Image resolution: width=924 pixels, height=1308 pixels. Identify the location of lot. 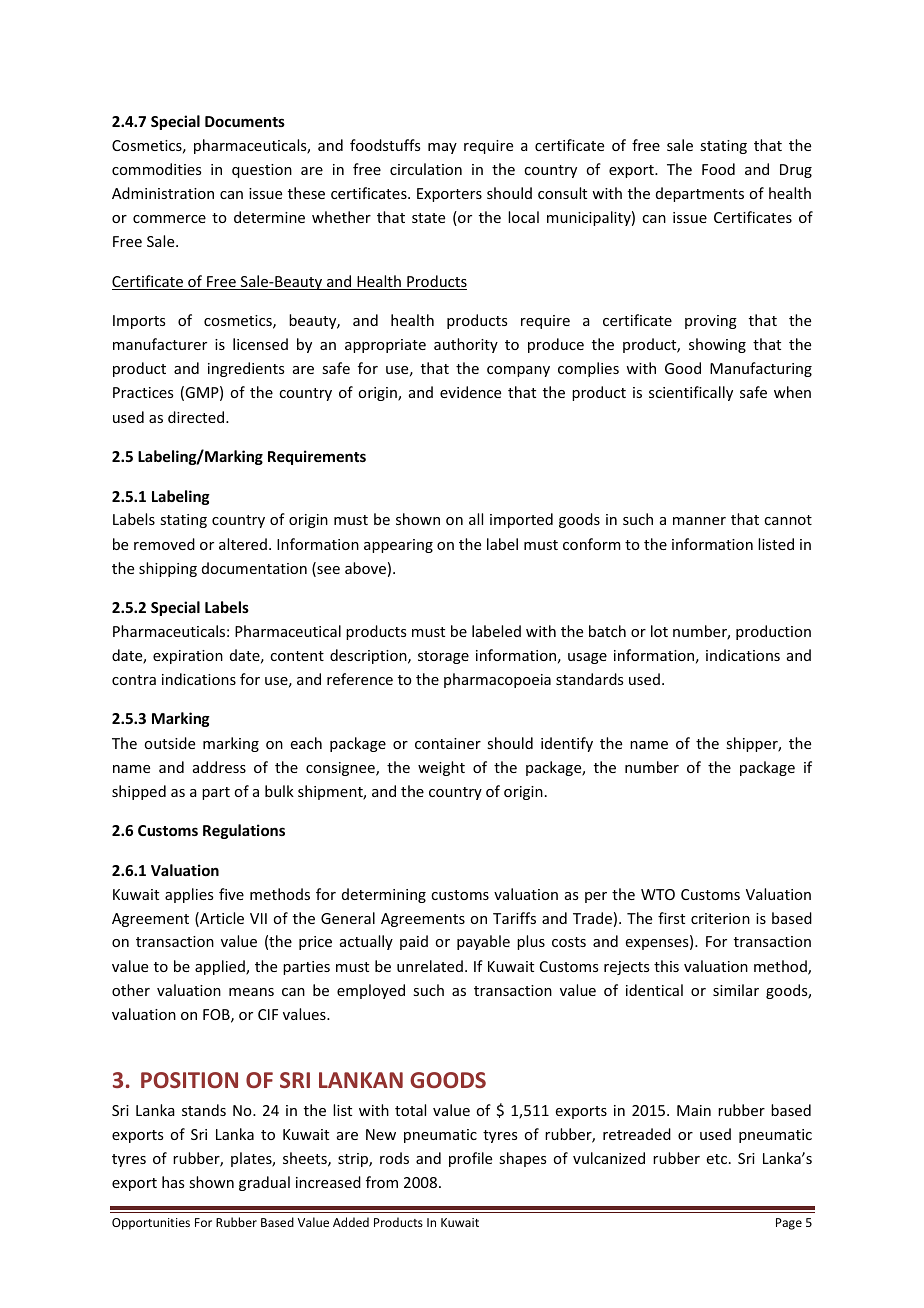
(659, 631).
